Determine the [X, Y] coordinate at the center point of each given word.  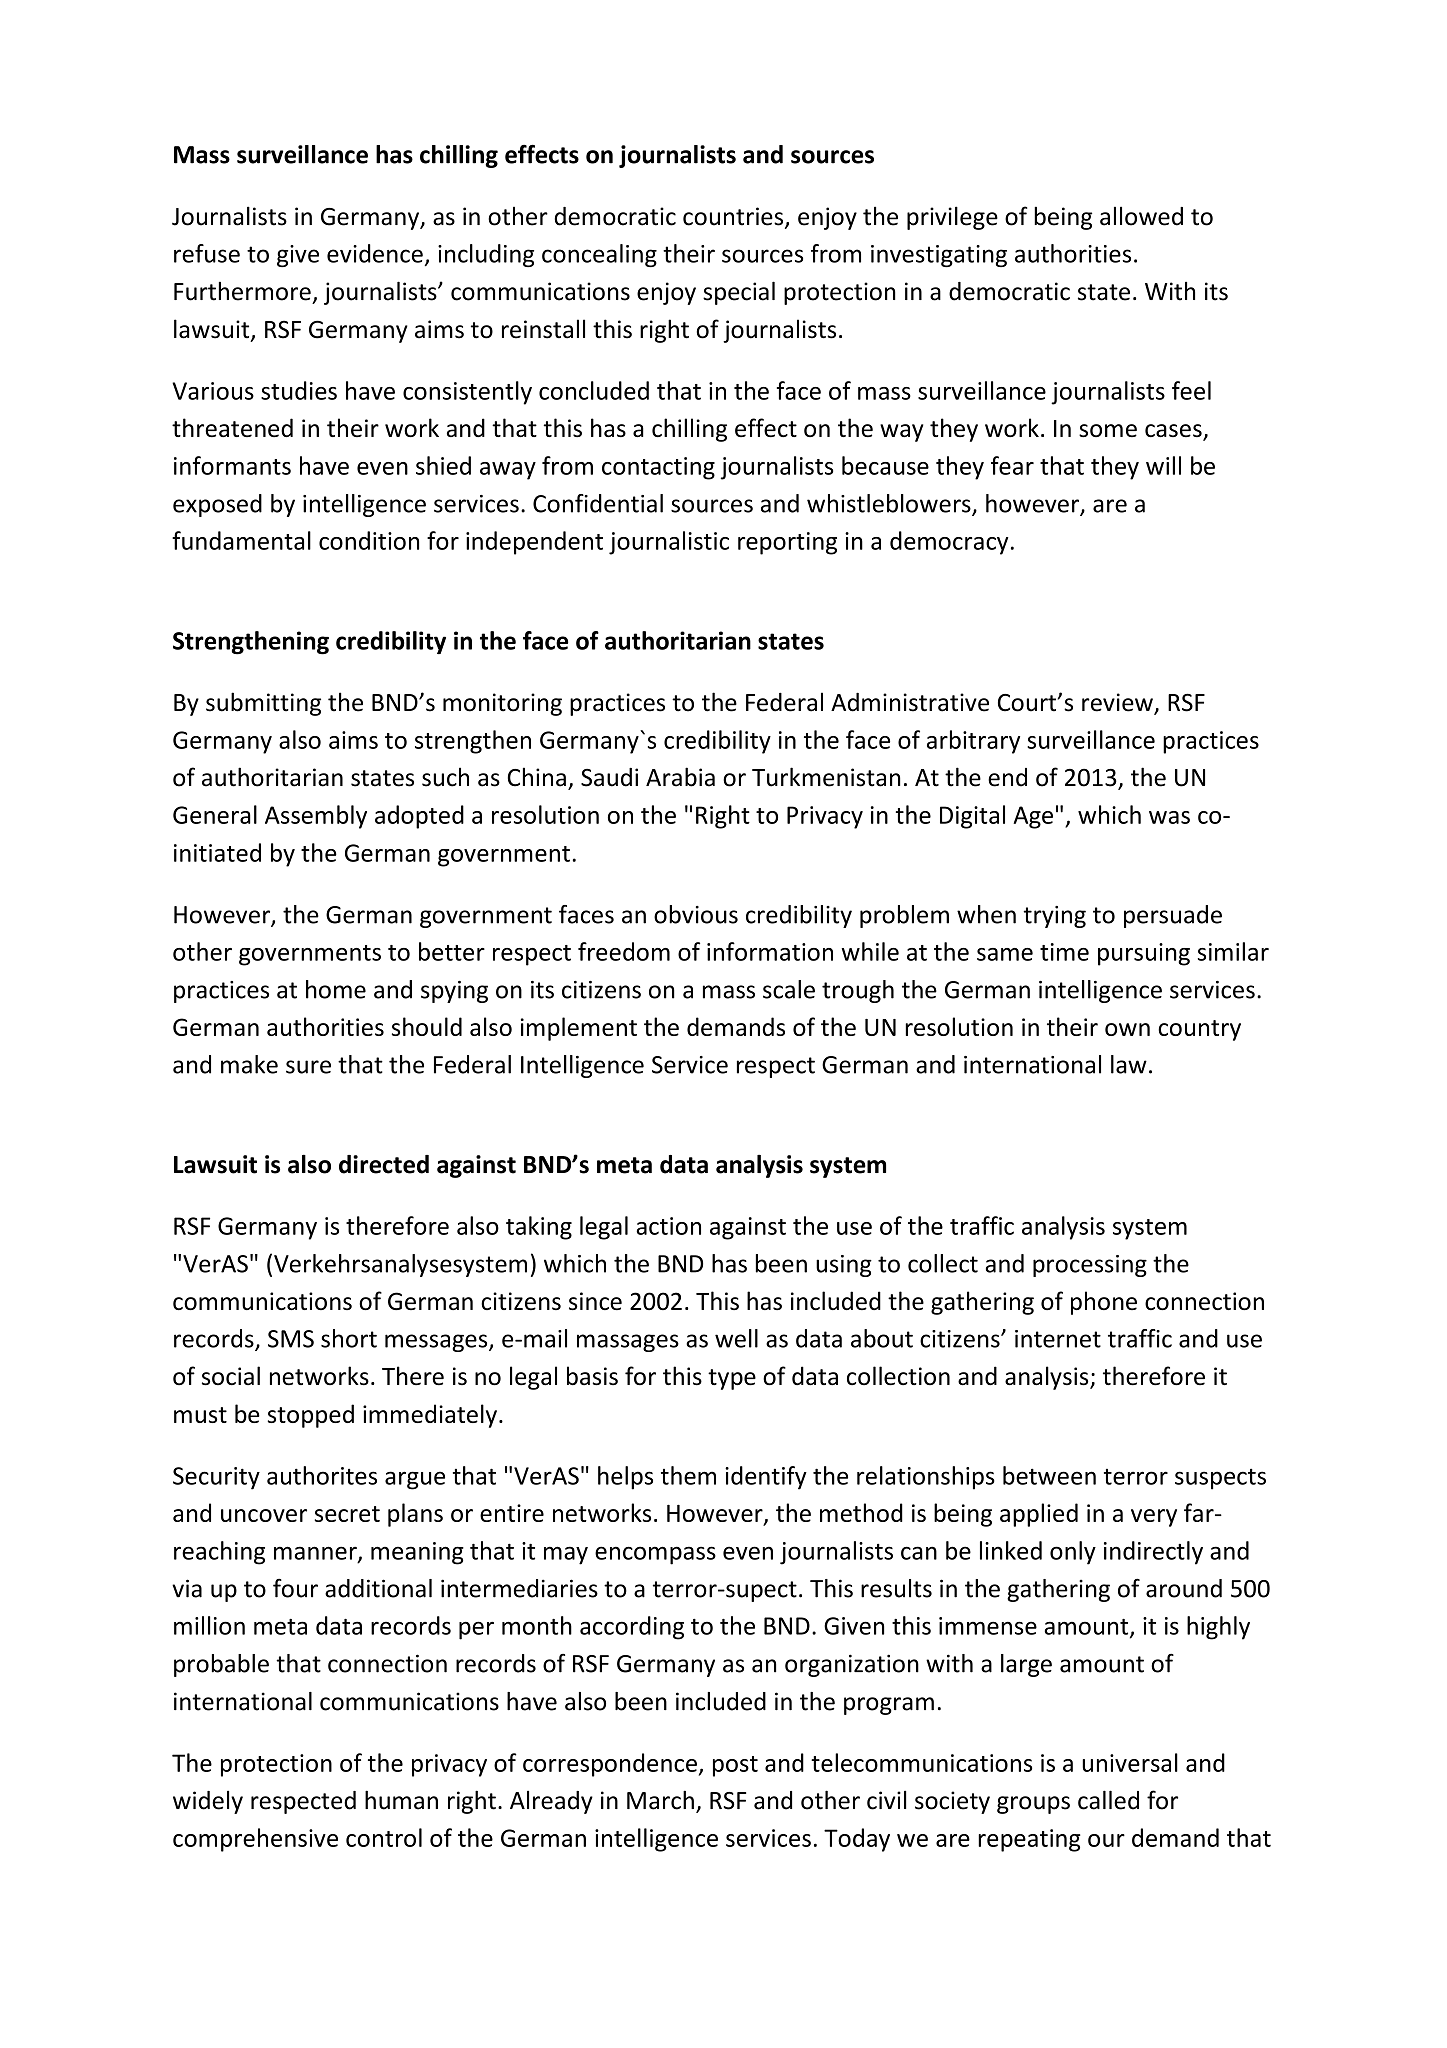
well [736, 1338]
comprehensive [255, 1840]
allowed [1141, 216]
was [1169, 817]
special [739, 293]
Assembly [316, 817]
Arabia [680, 777]
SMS [291, 1339]
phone [1104, 1303]
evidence [375, 253]
